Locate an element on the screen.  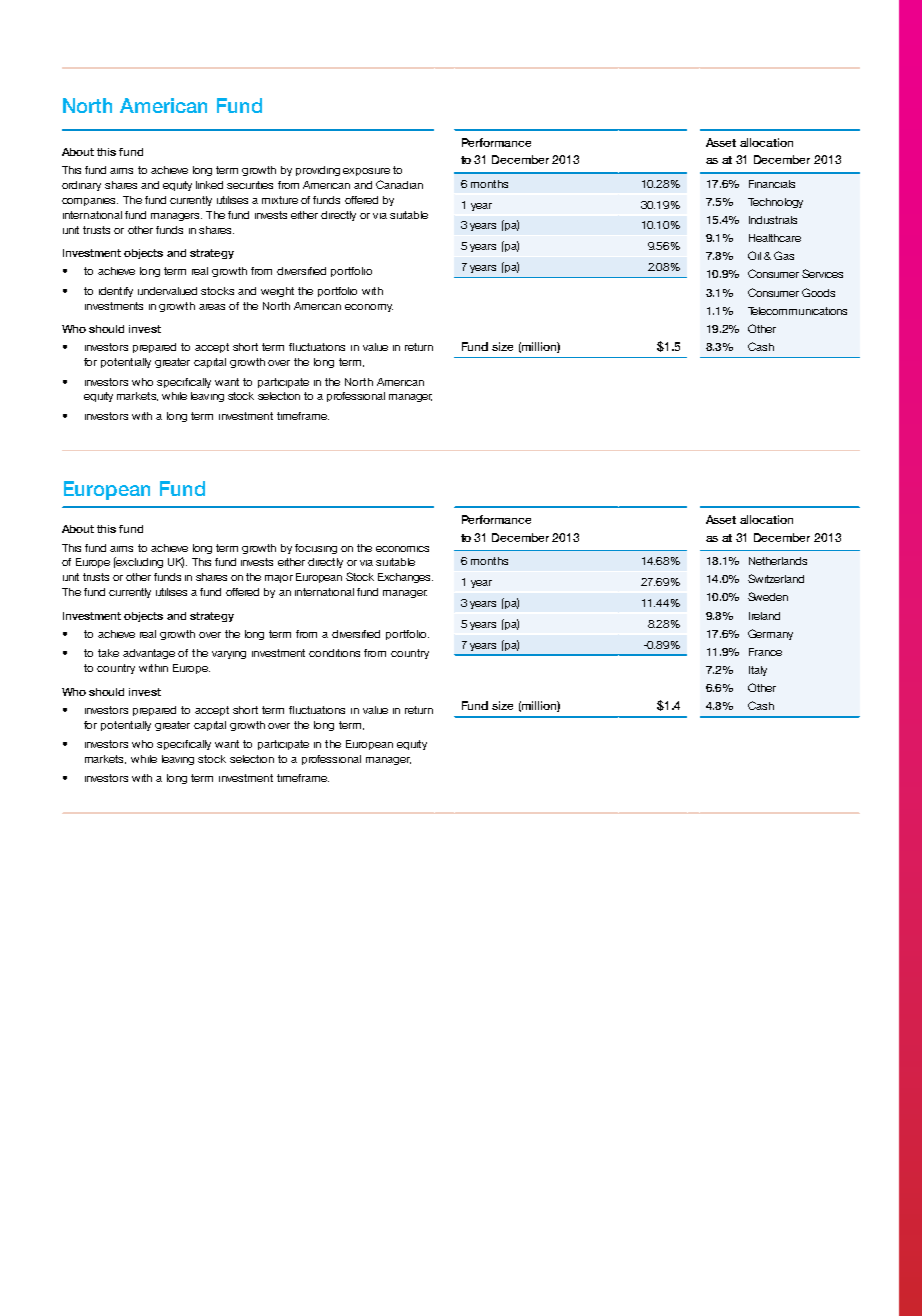
France is located at coordinates (765, 652).
